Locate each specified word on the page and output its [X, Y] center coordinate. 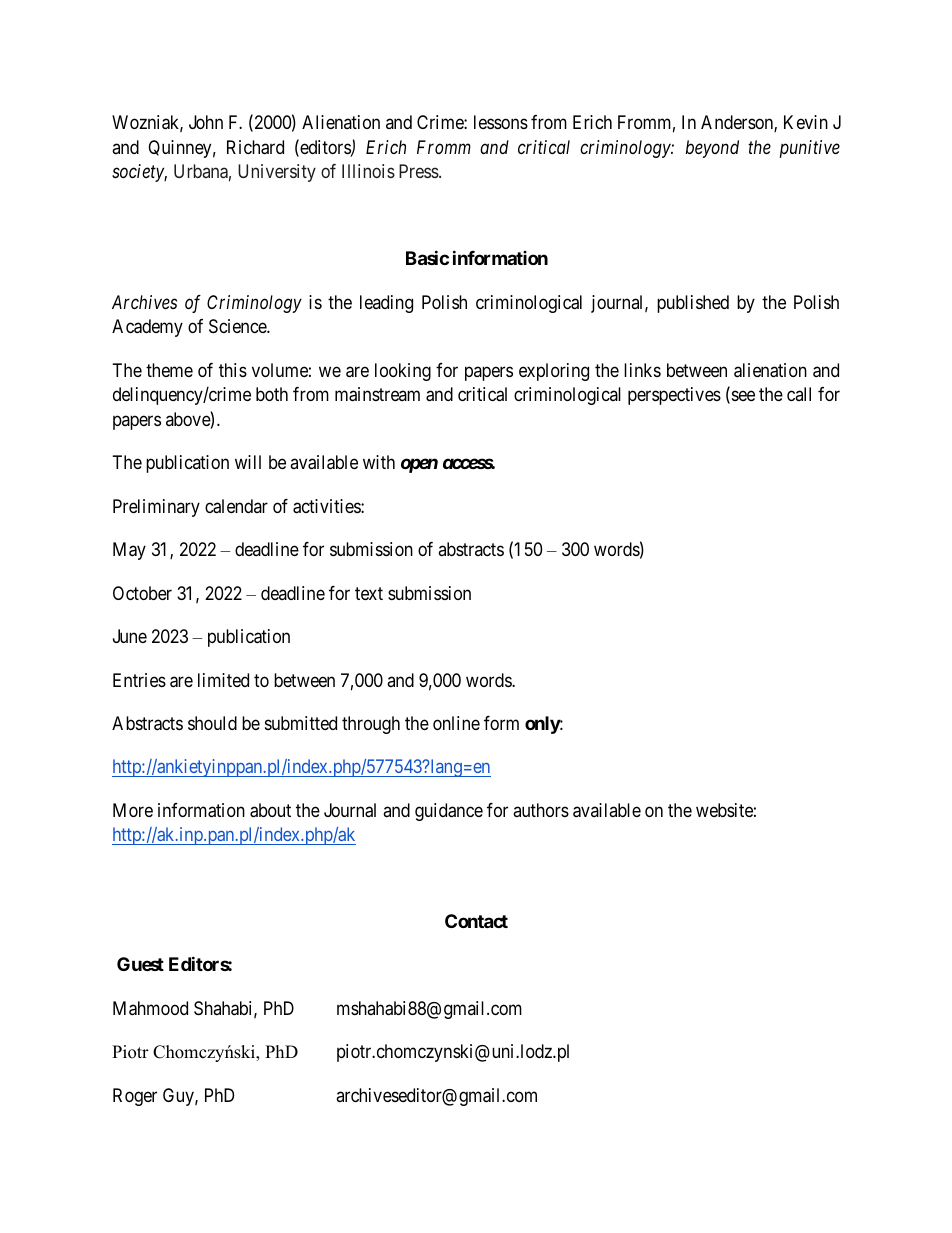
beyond [712, 149]
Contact [476, 921]
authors [541, 810]
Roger [135, 1097]
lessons [501, 122]
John [206, 122]
